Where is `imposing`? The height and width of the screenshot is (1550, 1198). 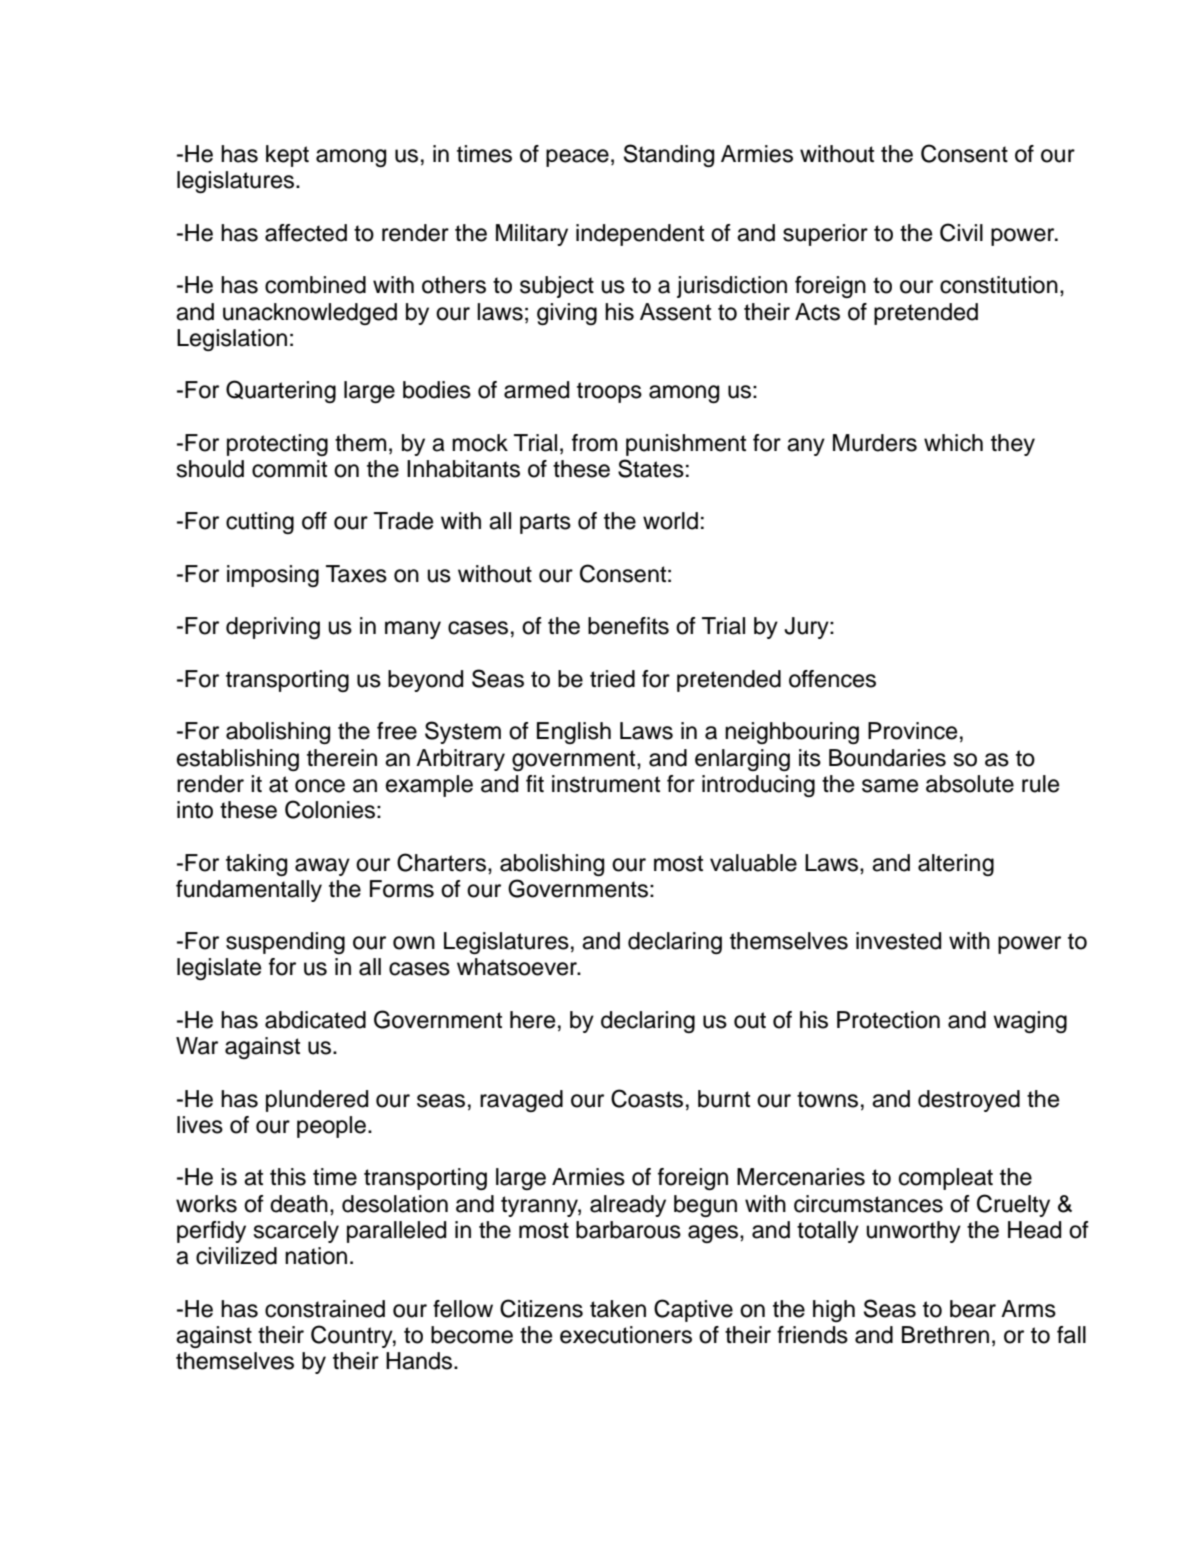 imposing is located at coordinates (273, 576).
